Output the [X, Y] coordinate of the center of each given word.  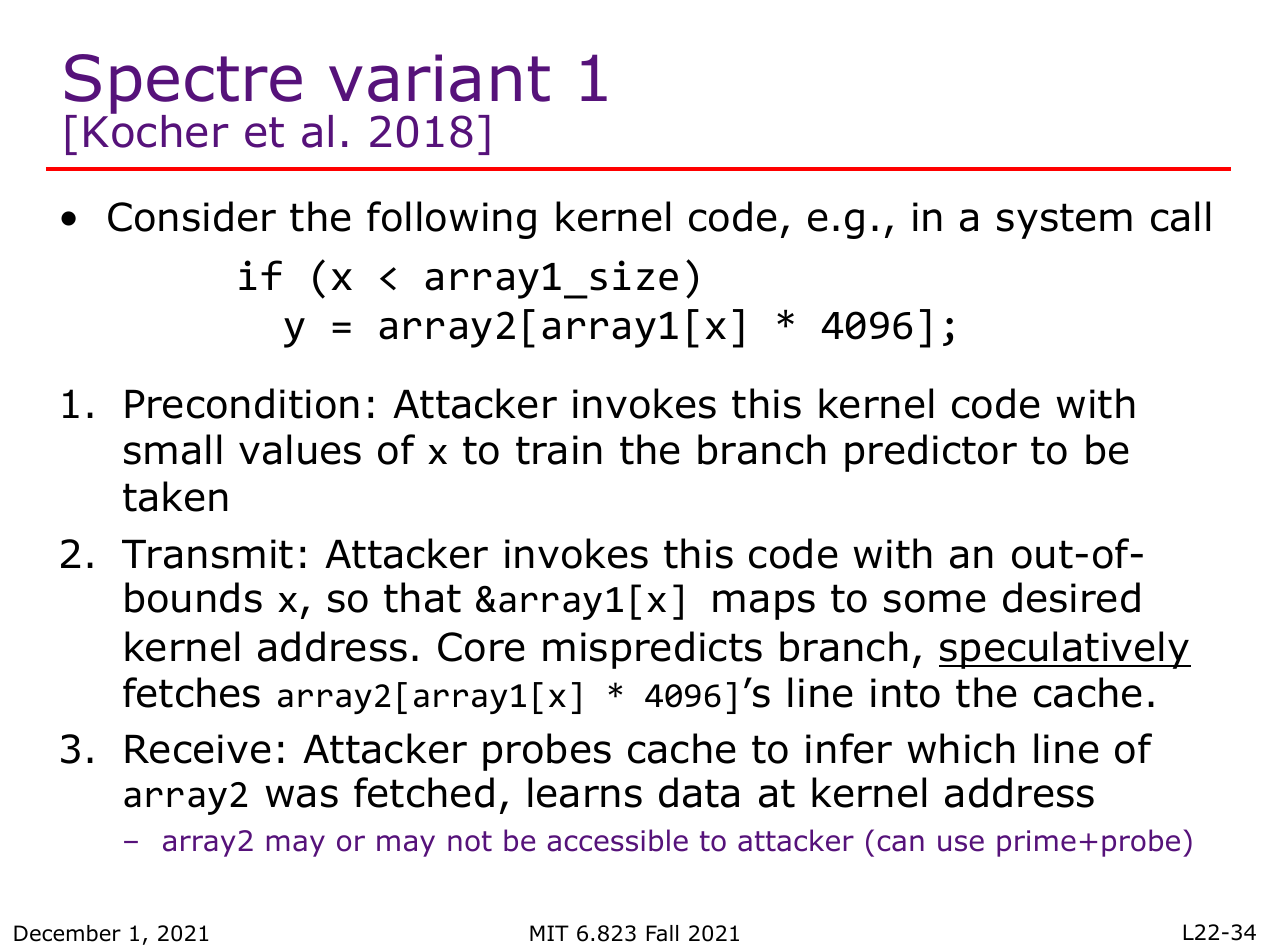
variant [439, 78]
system [1064, 221]
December [67, 933]
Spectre [183, 85]
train [559, 450]
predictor [931, 453]
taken [175, 496]
